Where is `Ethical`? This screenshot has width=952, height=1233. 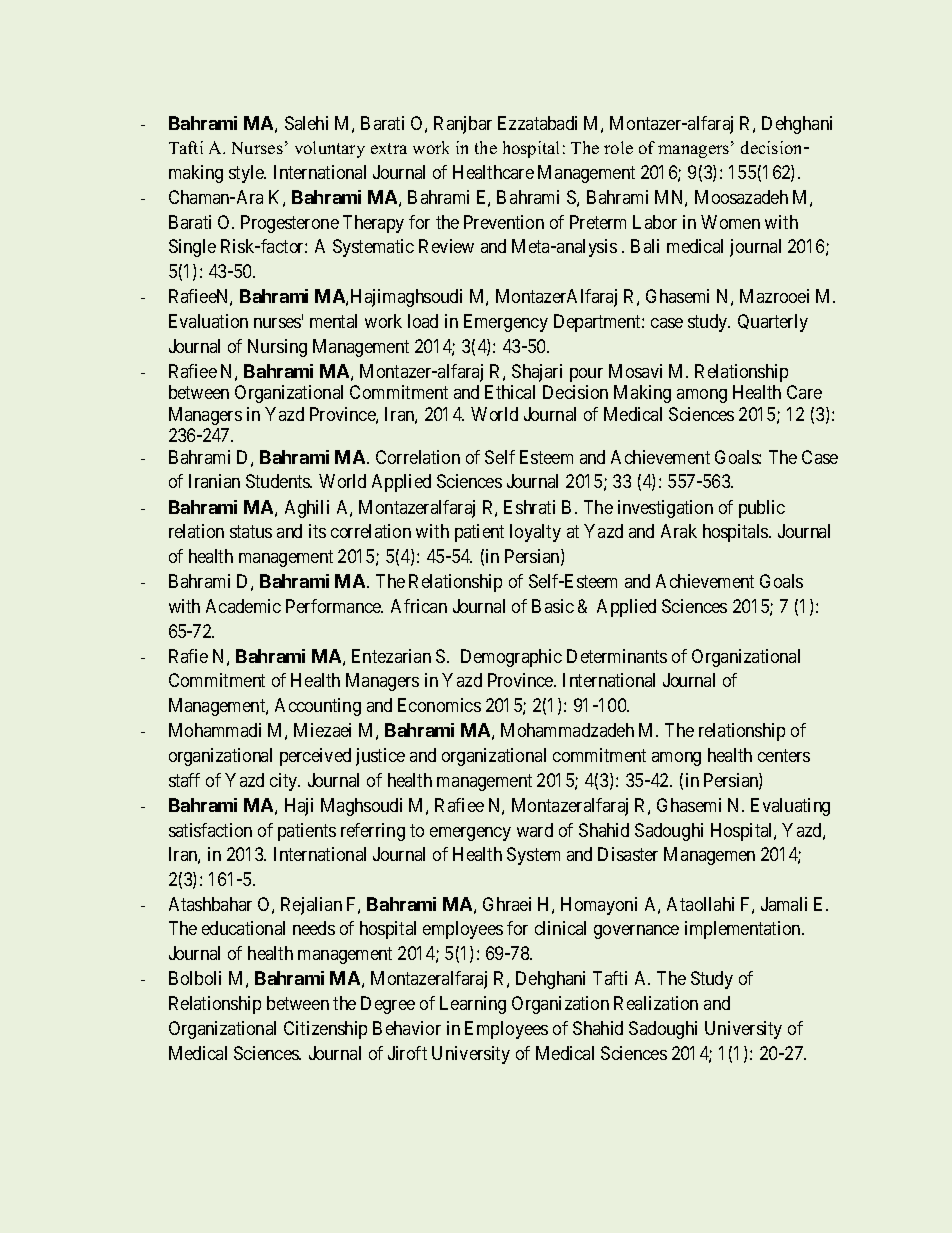 Ethical is located at coordinates (510, 392).
